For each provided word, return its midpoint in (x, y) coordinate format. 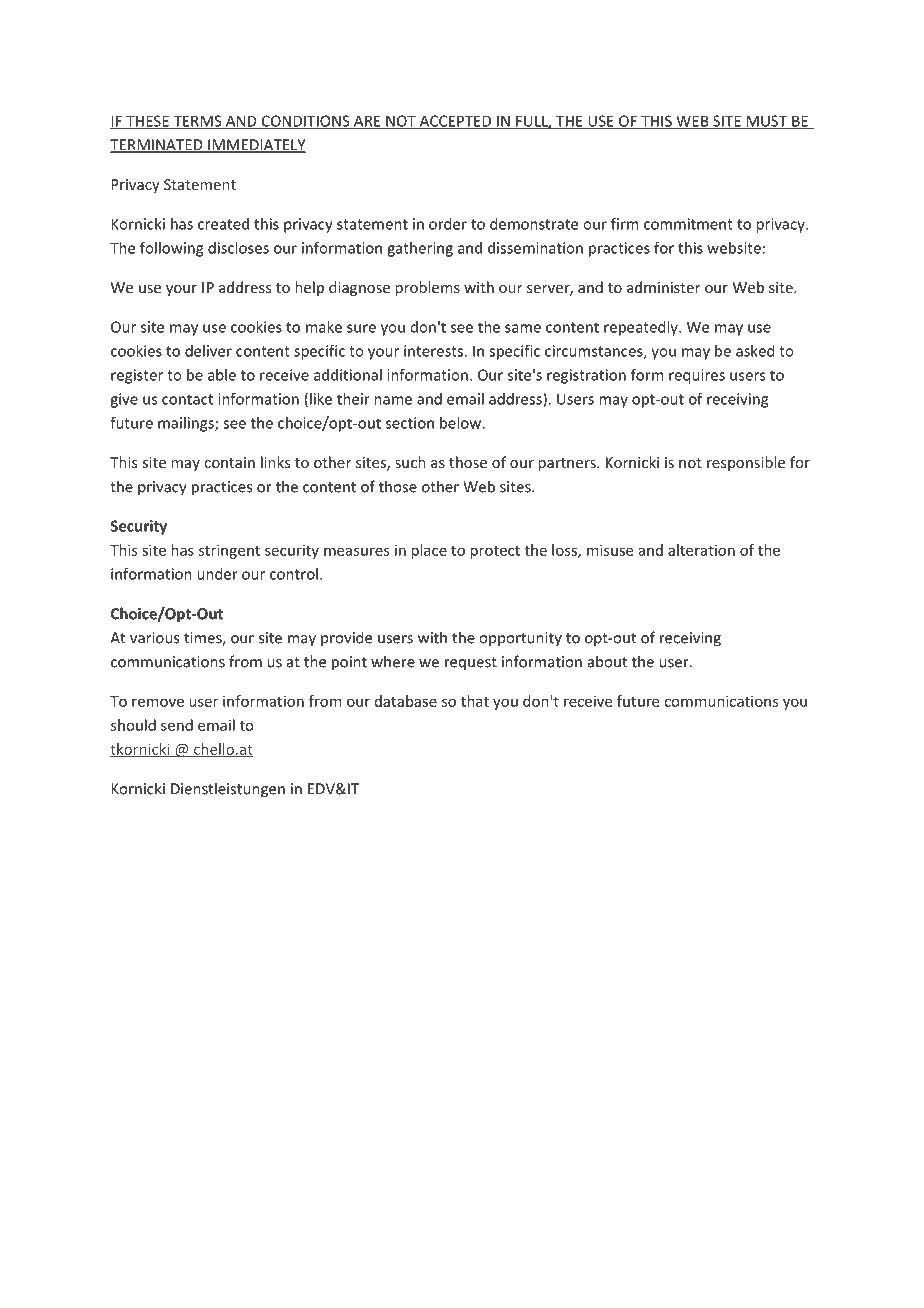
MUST (766, 122)
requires (697, 376)
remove (158, 702)
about (607, 661)
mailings (187, 424)
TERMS (197, 122)
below (461, 423)
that (475, 701)
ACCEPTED (455, 122)
